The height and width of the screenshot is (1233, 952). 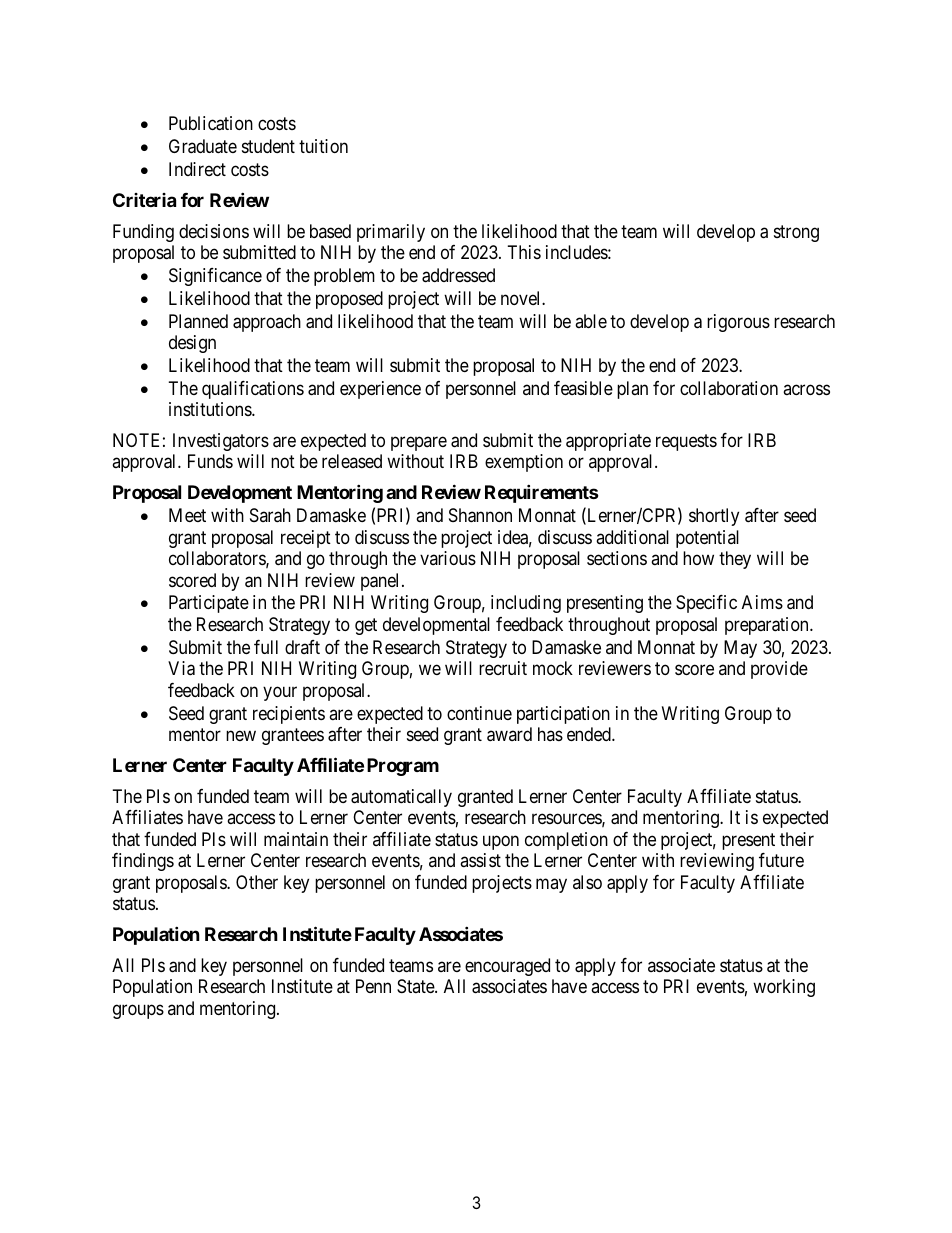 What do you see at coordinates (257, 882) in the screenshot?
I see `Other` at bounding box center [257, 882].
